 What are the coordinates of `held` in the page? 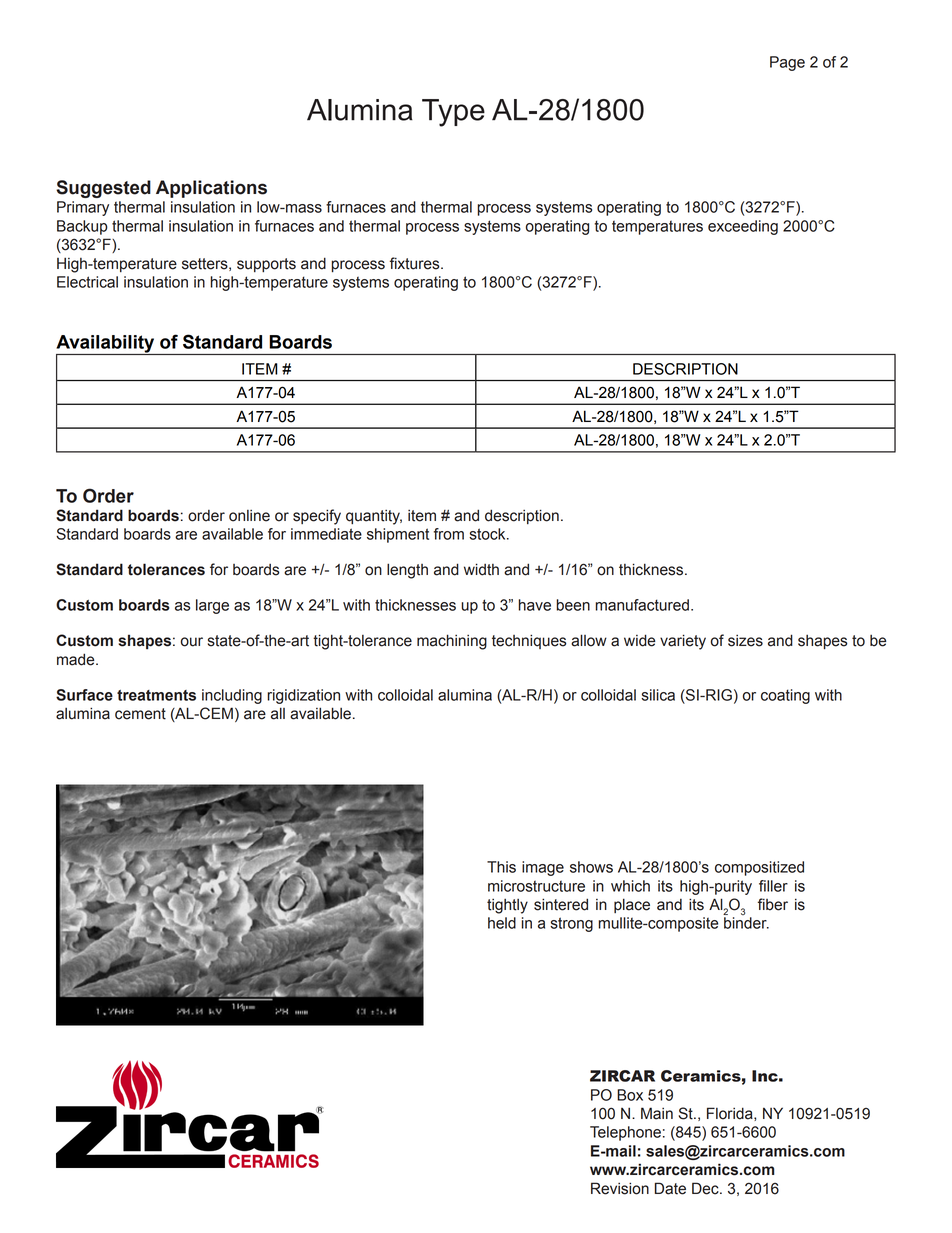 It's located at (502, 923).
